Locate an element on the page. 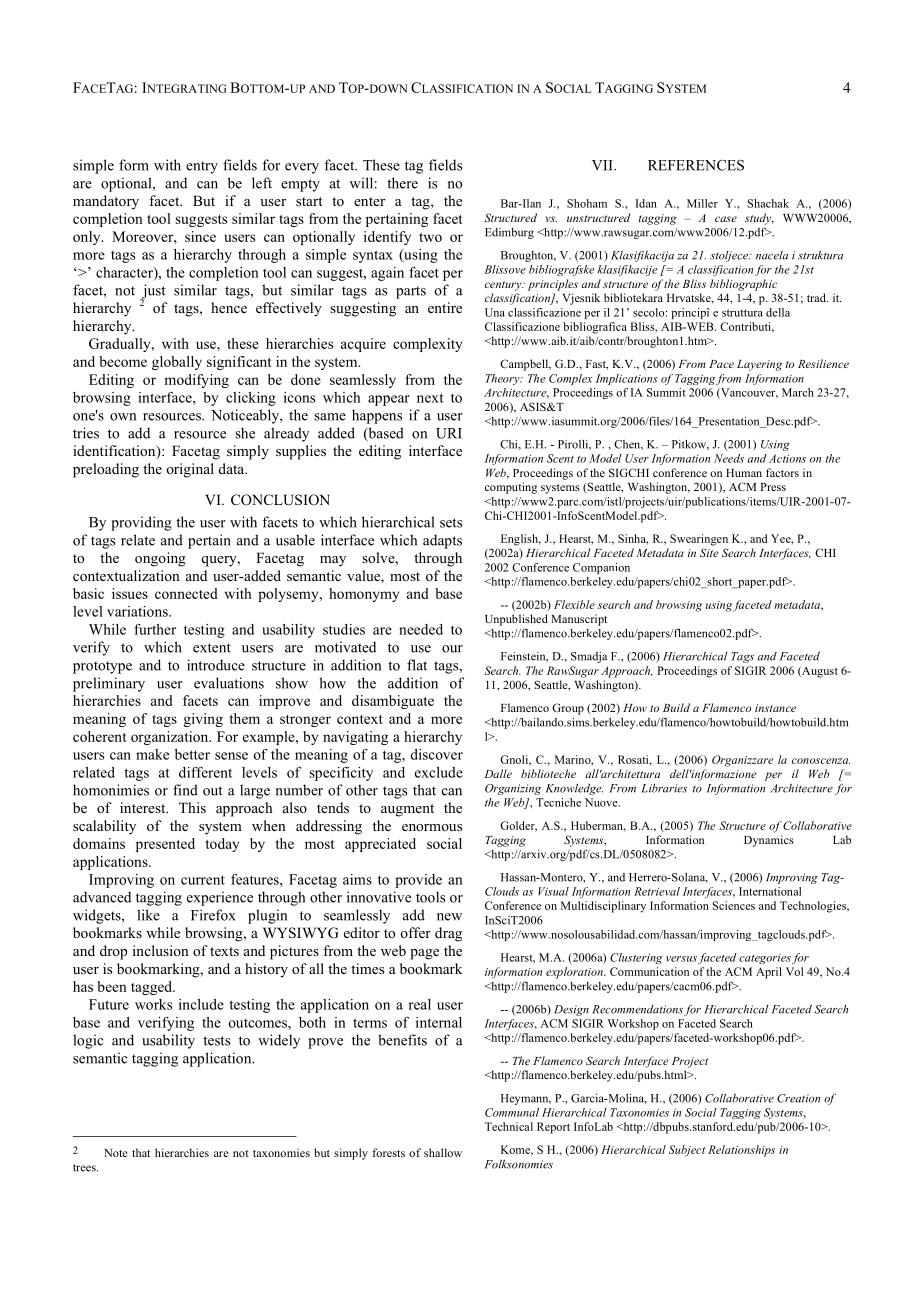  Miller is located at coordinates (702, 203).
